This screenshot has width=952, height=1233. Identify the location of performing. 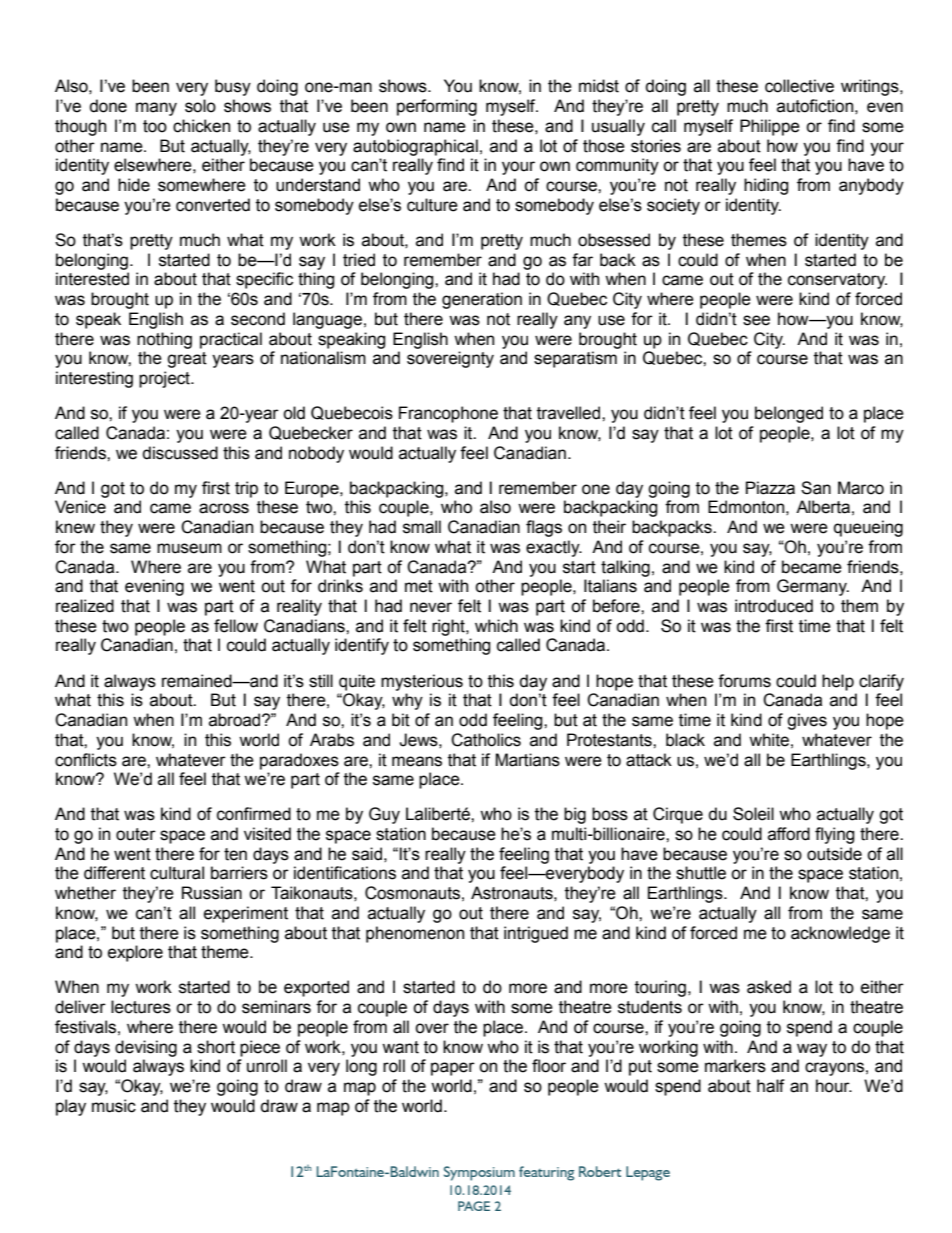
(437, 107).
